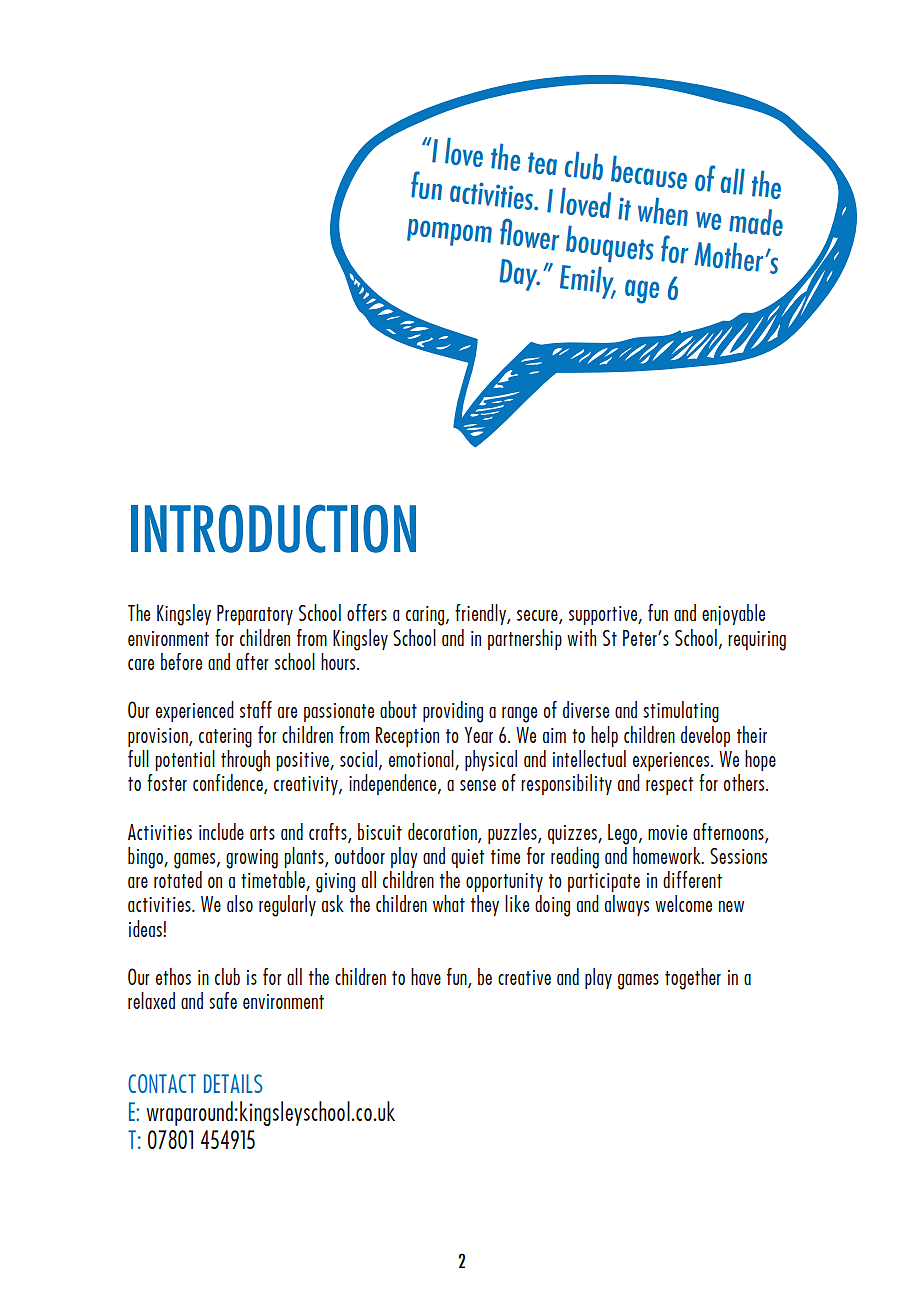  Describe the element at coordinates (693, 979) in the screenshot. I see `together` at that location.
